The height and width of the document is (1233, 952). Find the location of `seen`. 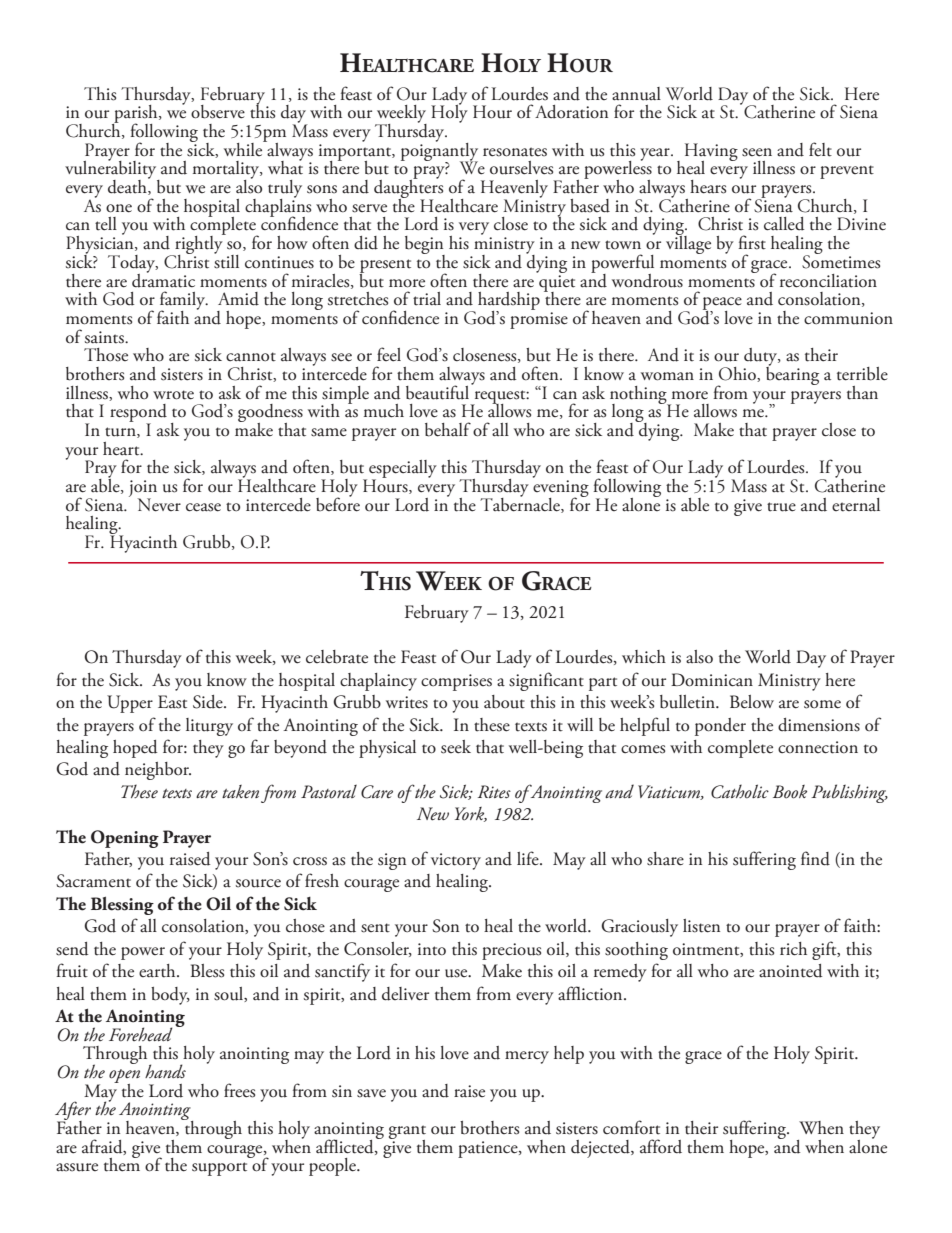

seen is located at coordinates (757, 152).
